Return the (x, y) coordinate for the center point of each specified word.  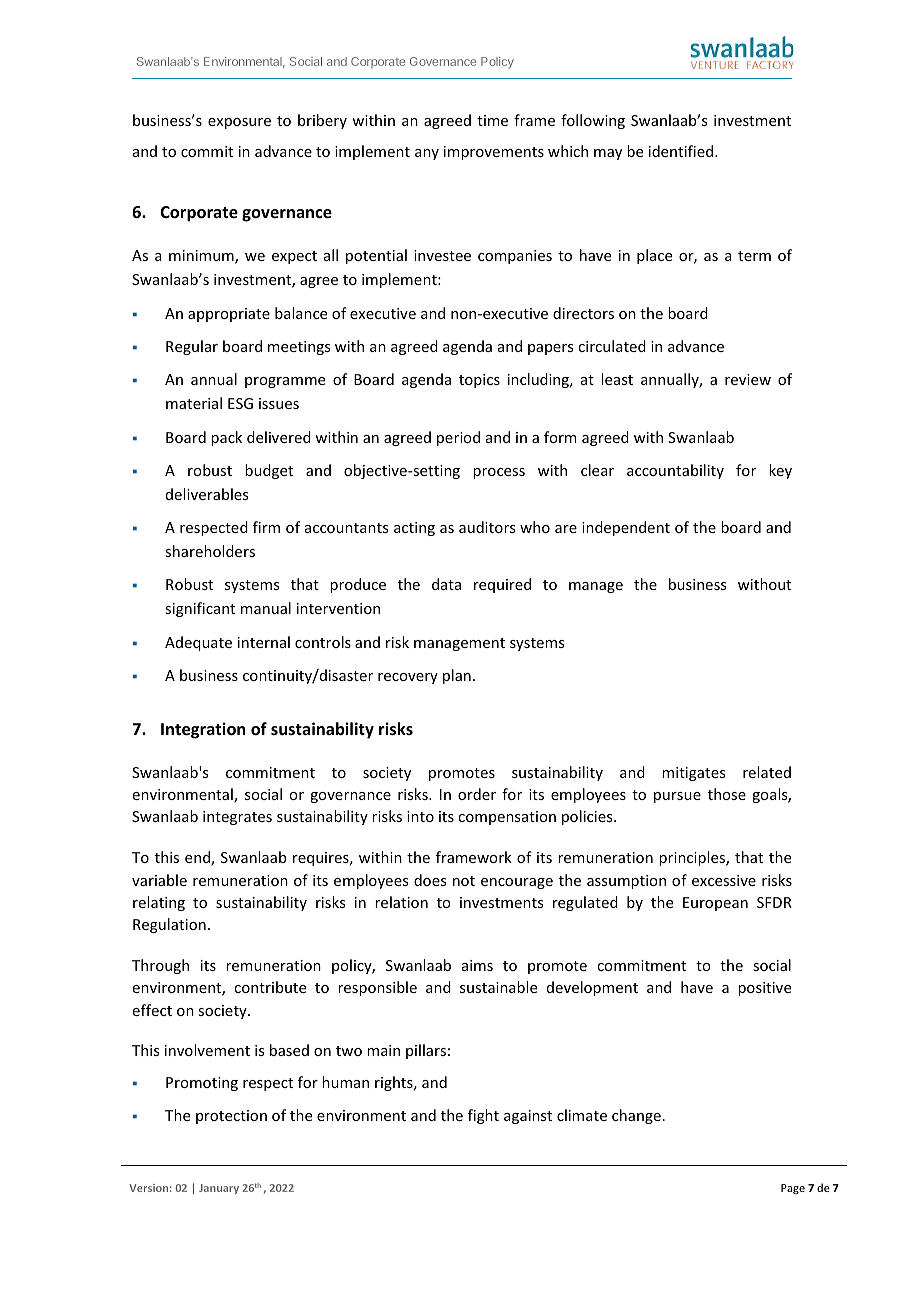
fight (483, 1116)
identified (682, 151)
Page (793, 1189)
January (219, 1189)
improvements (494, 153)
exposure (239, 123)
